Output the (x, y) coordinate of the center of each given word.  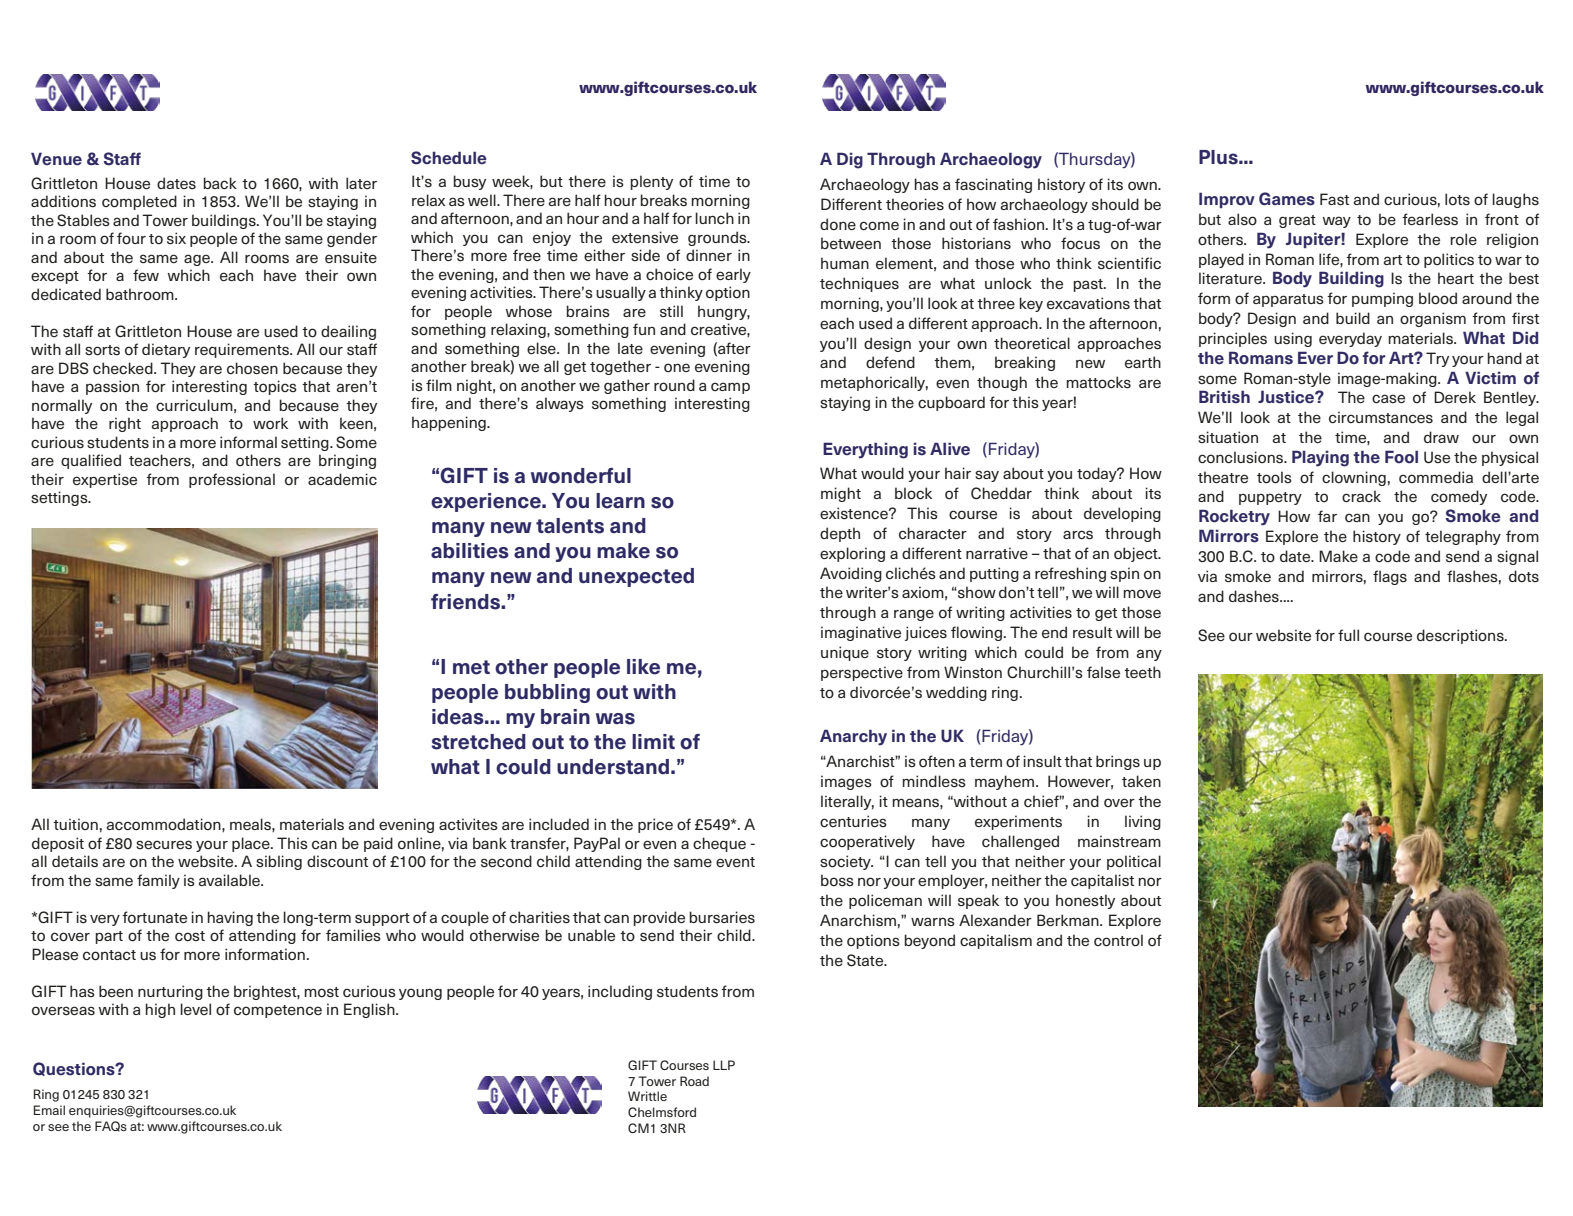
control (1118, 940)
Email (49, 1110)
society (846, 862)
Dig (850, 160)
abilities (470, 551)
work (270, 423)
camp (730, 388)
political (1134, 862)
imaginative (861, 633)
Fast (1334, 199)
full (1348, 635)
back (220, 183)
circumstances (1381, 417)
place (252, 844)
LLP (724, 1065)
